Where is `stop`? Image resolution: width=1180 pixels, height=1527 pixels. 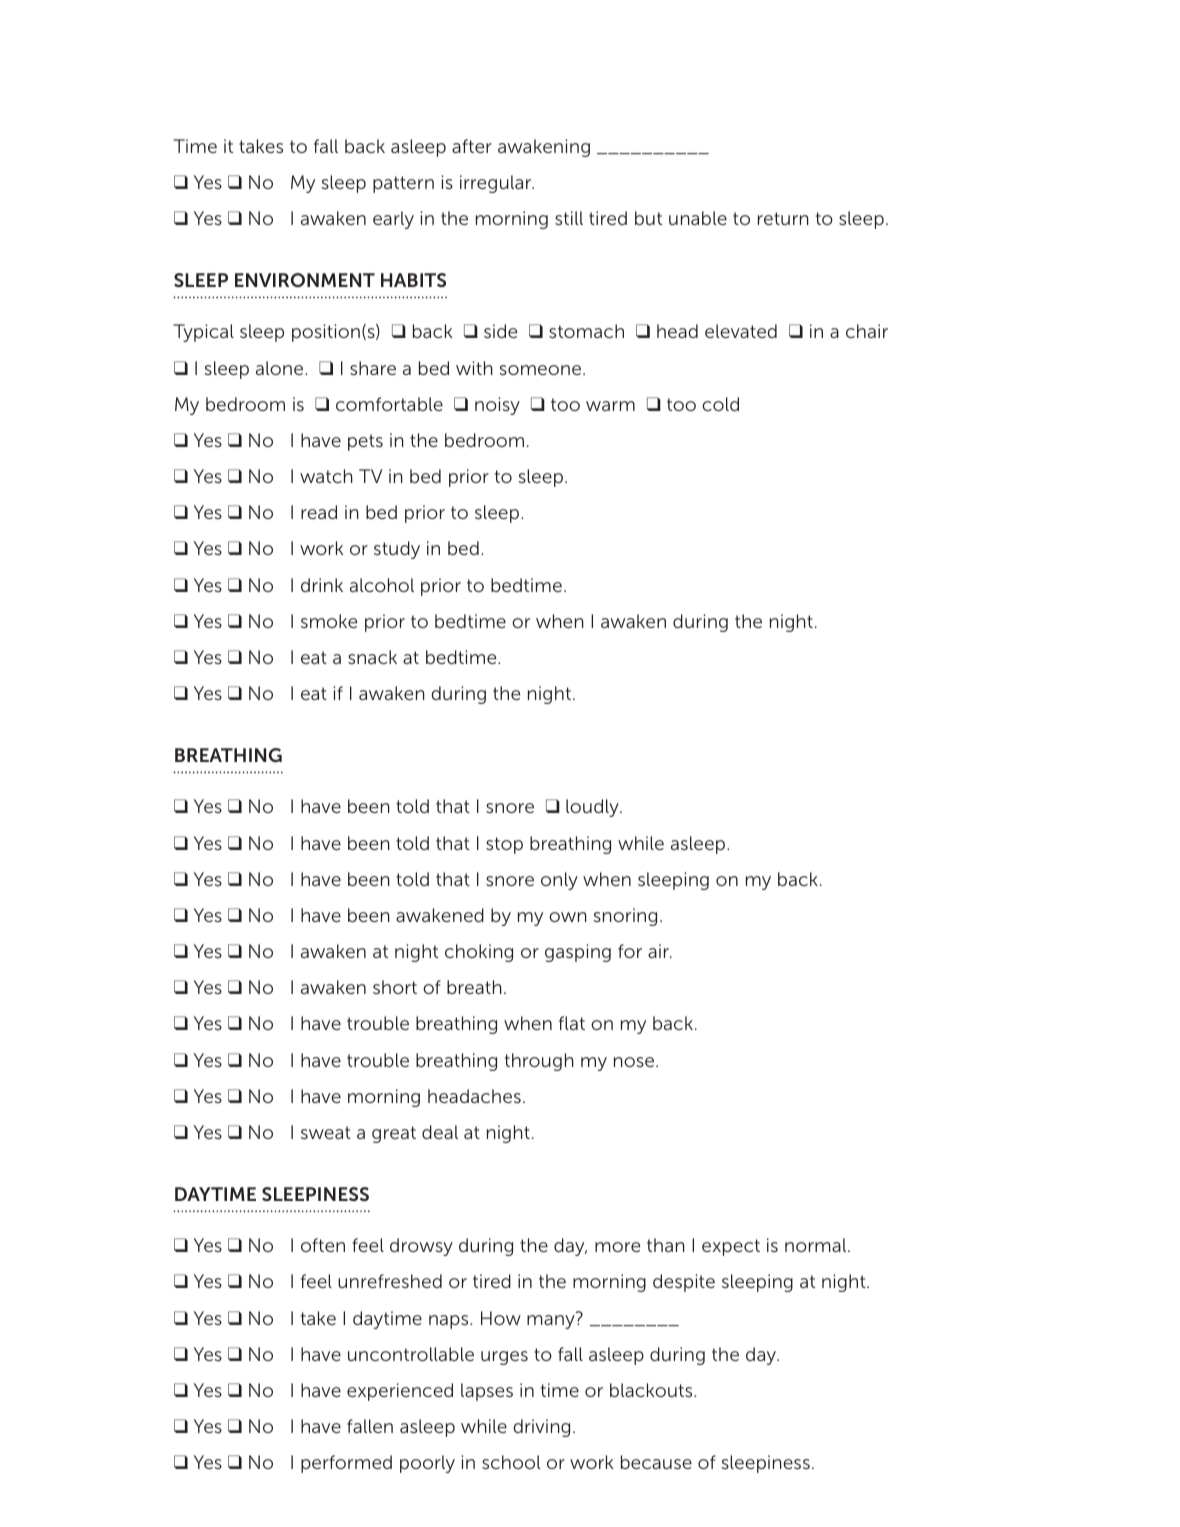
stop is located at coordinates (504, 845).
